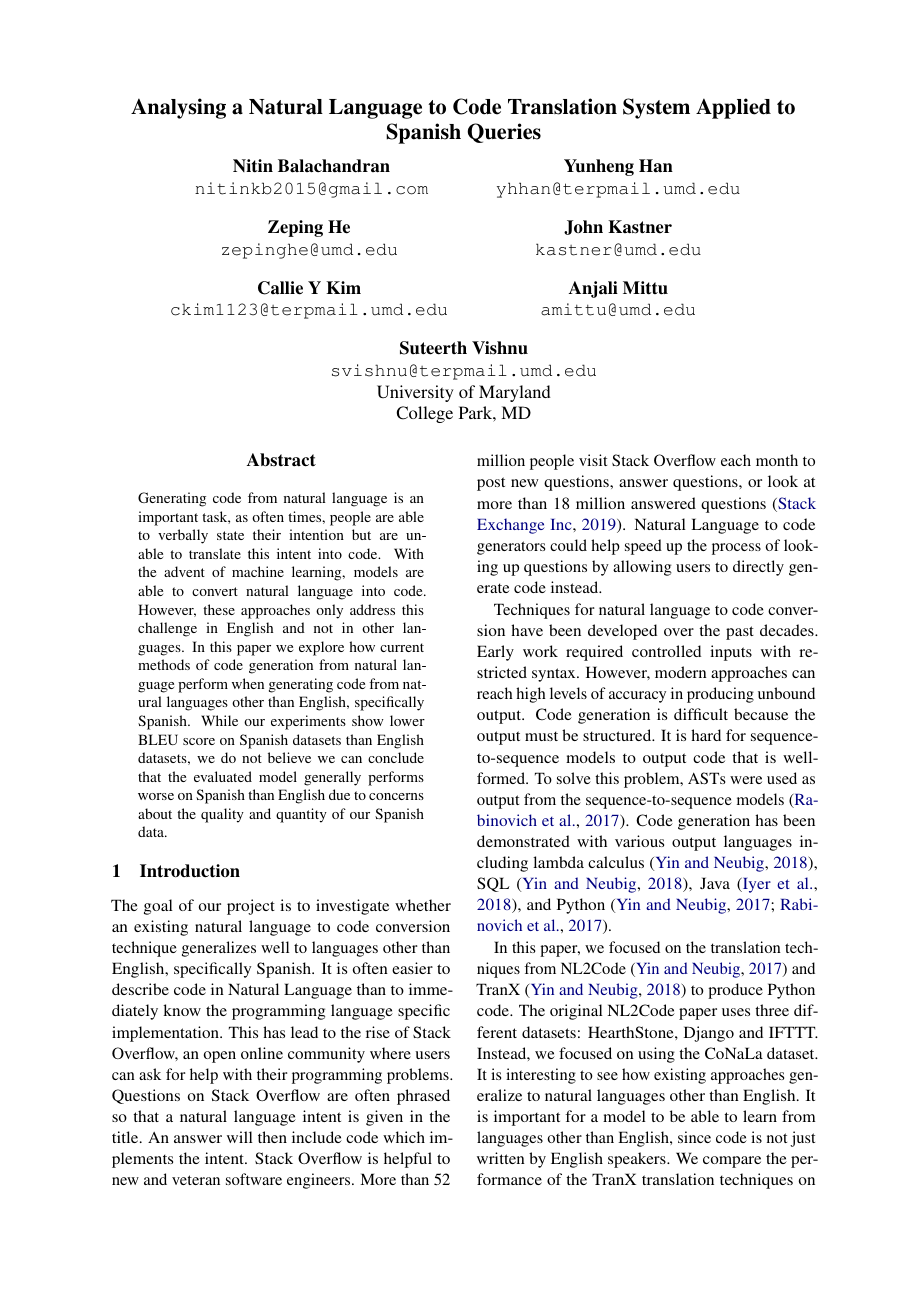 This image has height=1308, width=924. What do you see at coordinates (523, 841) in the image?
I see `demonstrated` at bounding box center [523, 841].
